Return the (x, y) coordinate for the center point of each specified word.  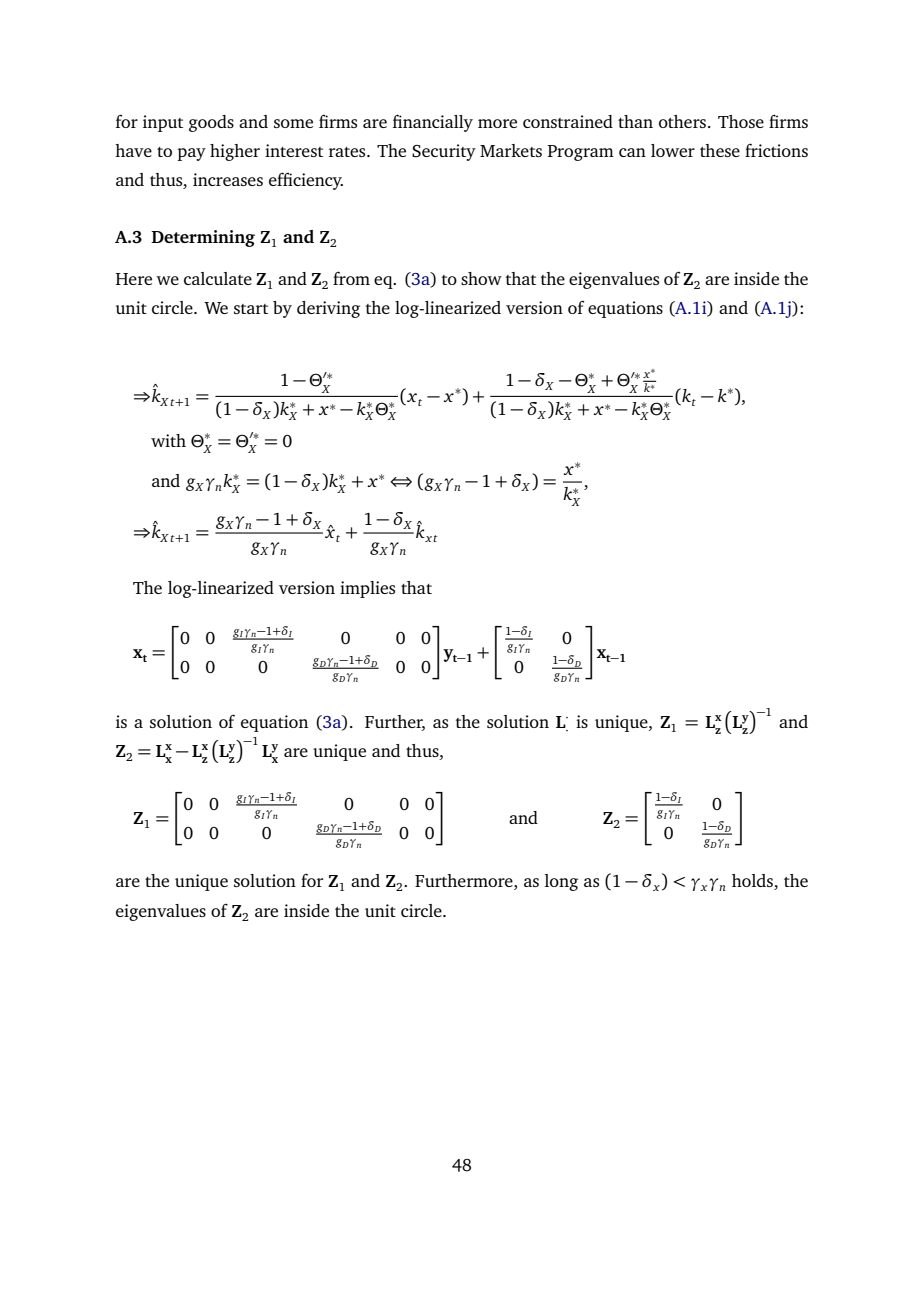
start (251, 309)
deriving (328, 309)
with (168, 440)
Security (444, 152)
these (720, 150)
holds (753, 882)
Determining (203, 238)
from (351, 278)
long (561, 882)
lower (673, 150)
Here (134, 279)
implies (367, 589)
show (481, 278)
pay (191, 154)
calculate (218, 278)
